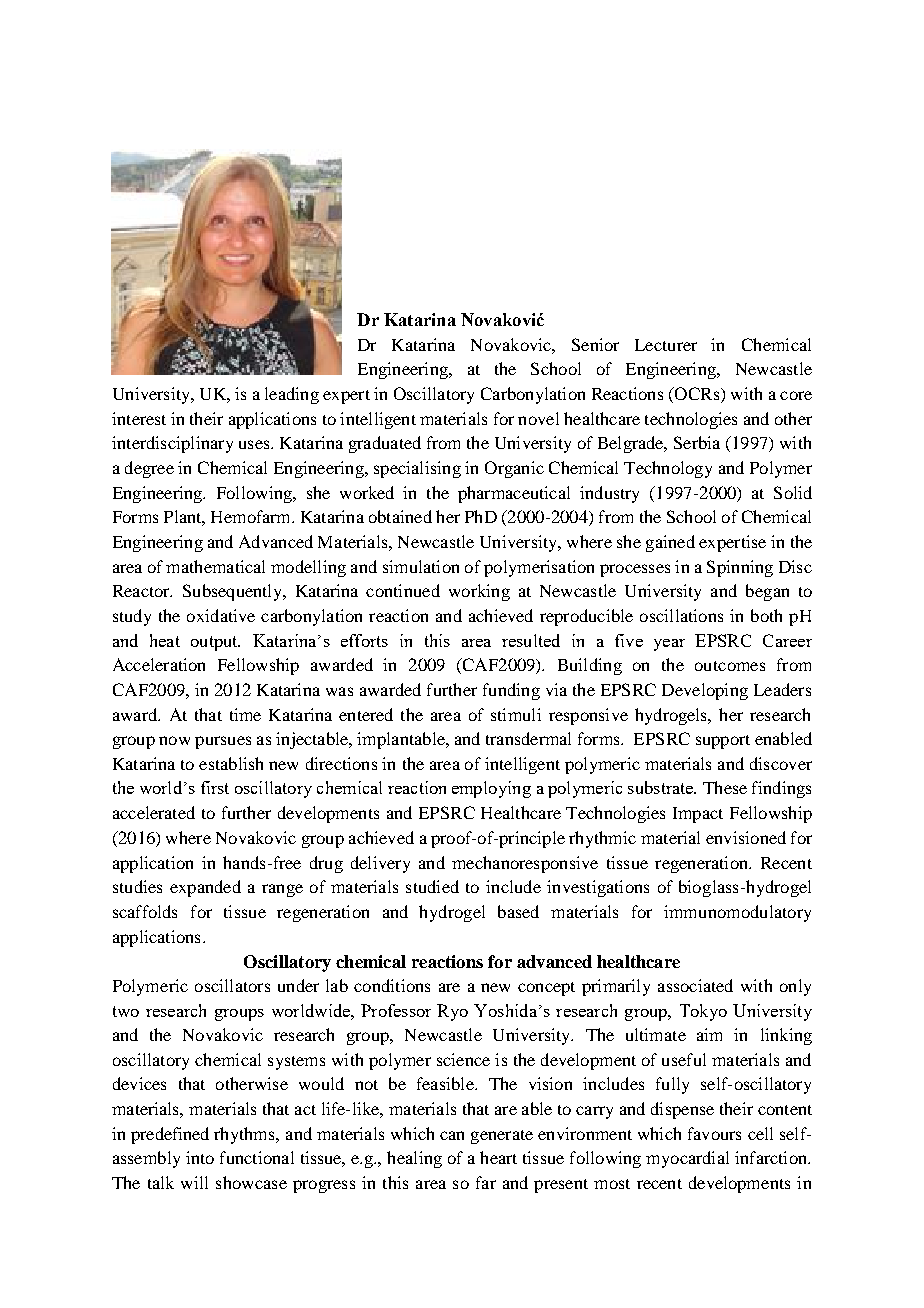 Image resolution: width=924 pixels, height=1308 pixels. What do you see at coordinates (194, 1182) in the screenshot?
I see `will` at bounding box center [194, 1182].
